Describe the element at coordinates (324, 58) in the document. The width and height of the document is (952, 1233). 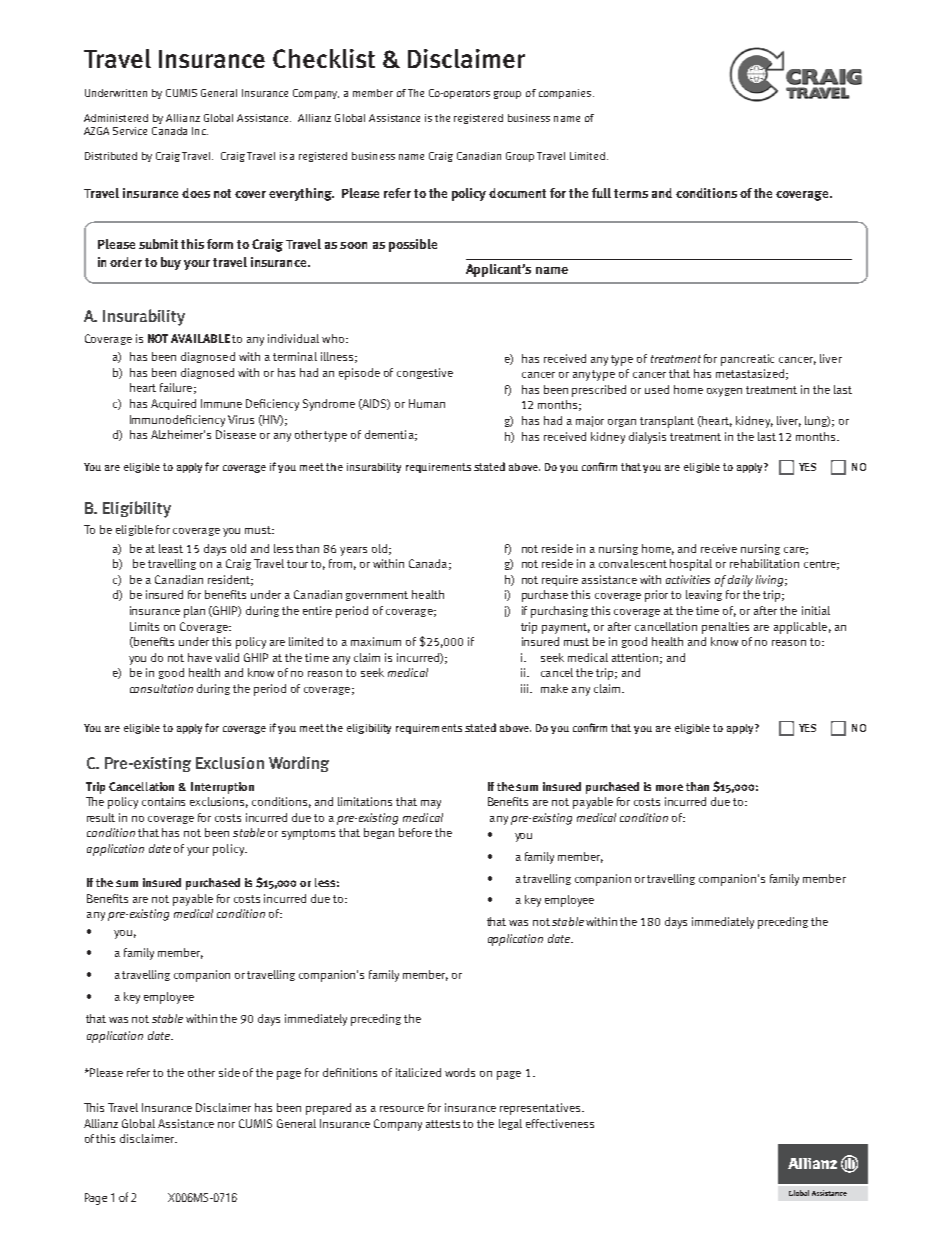
I see `Checklist` at that location.
